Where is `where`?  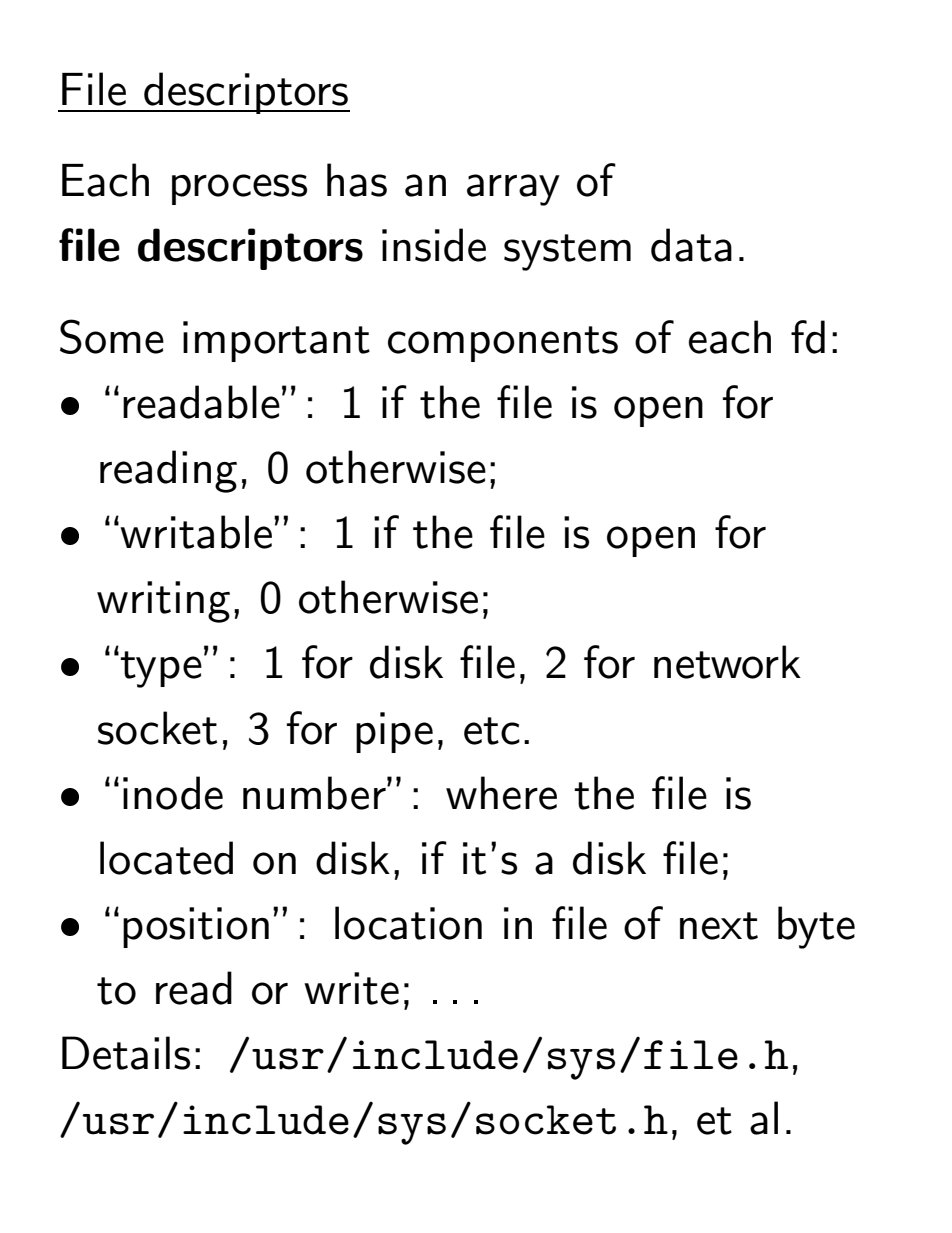 where is located at coordinates (501, 793).
